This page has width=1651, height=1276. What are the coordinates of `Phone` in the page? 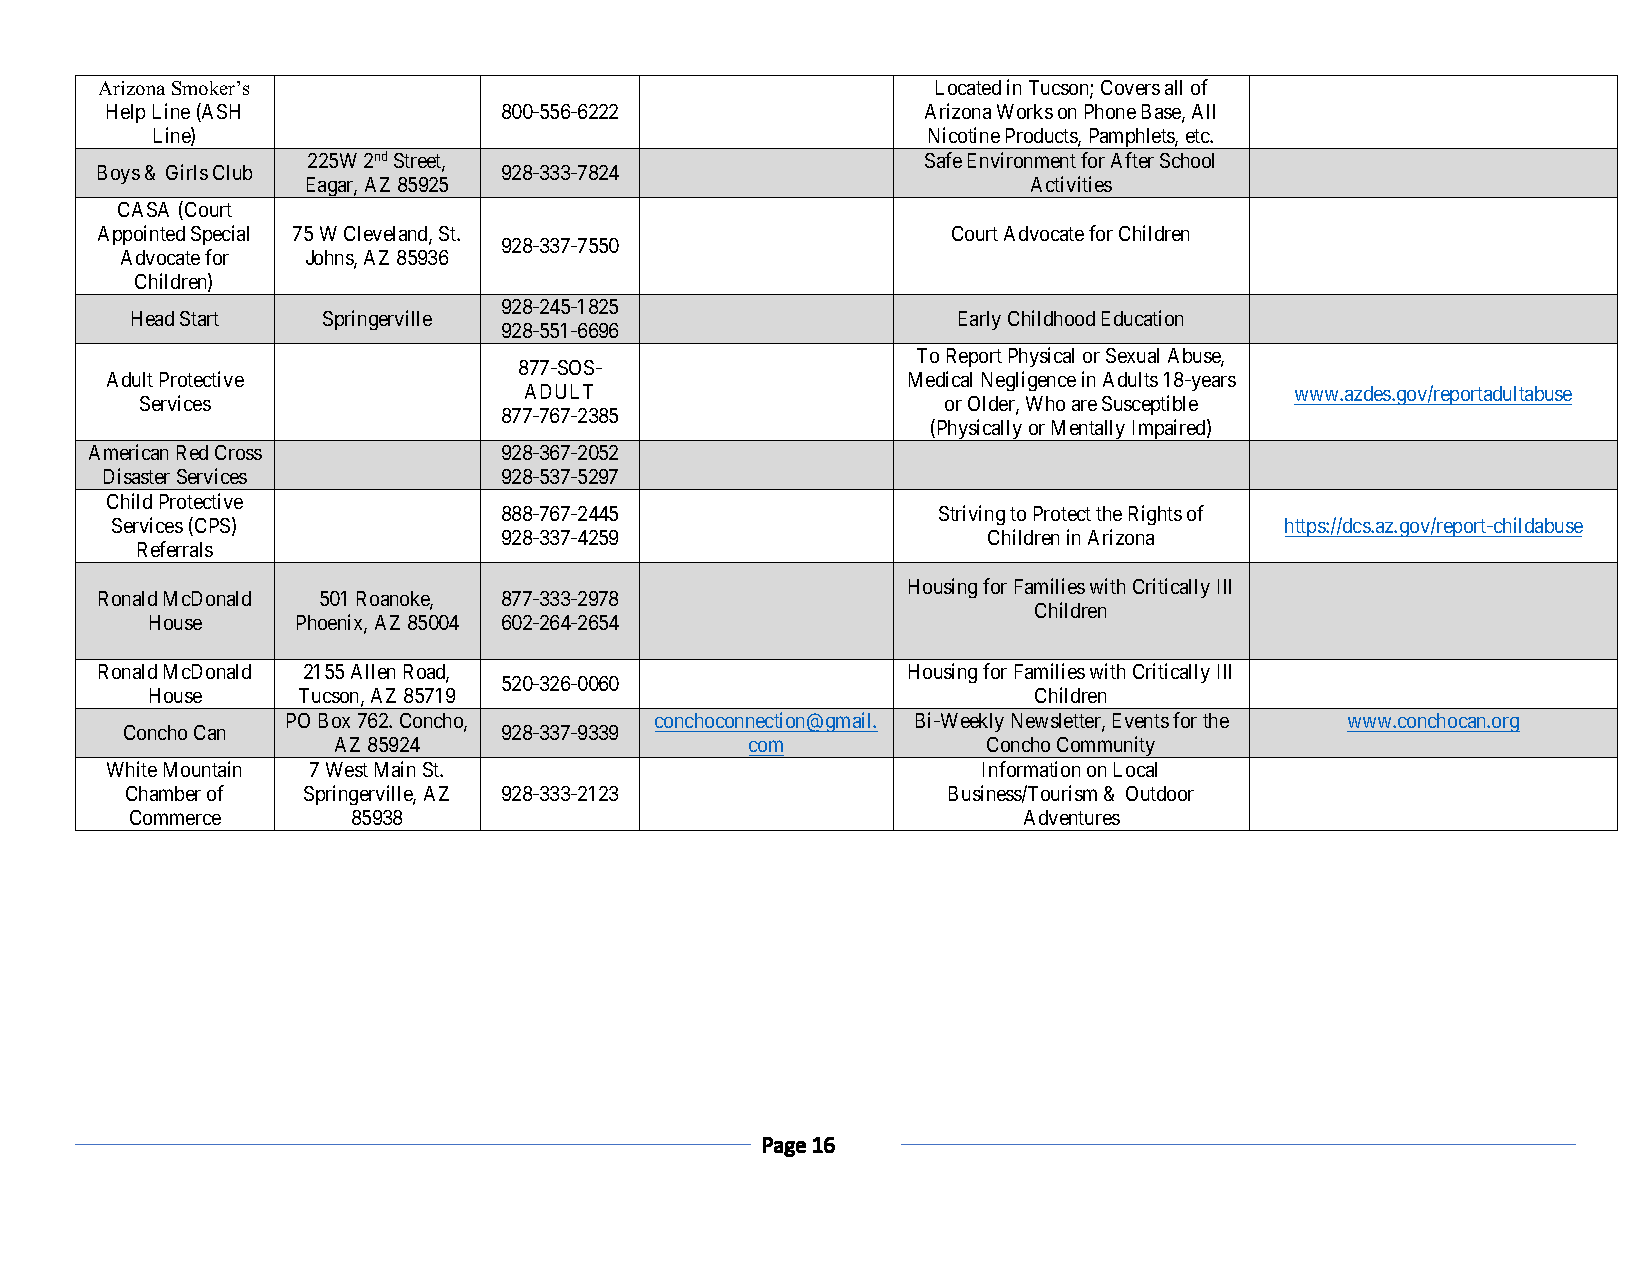 It's located at (1110, 111).
